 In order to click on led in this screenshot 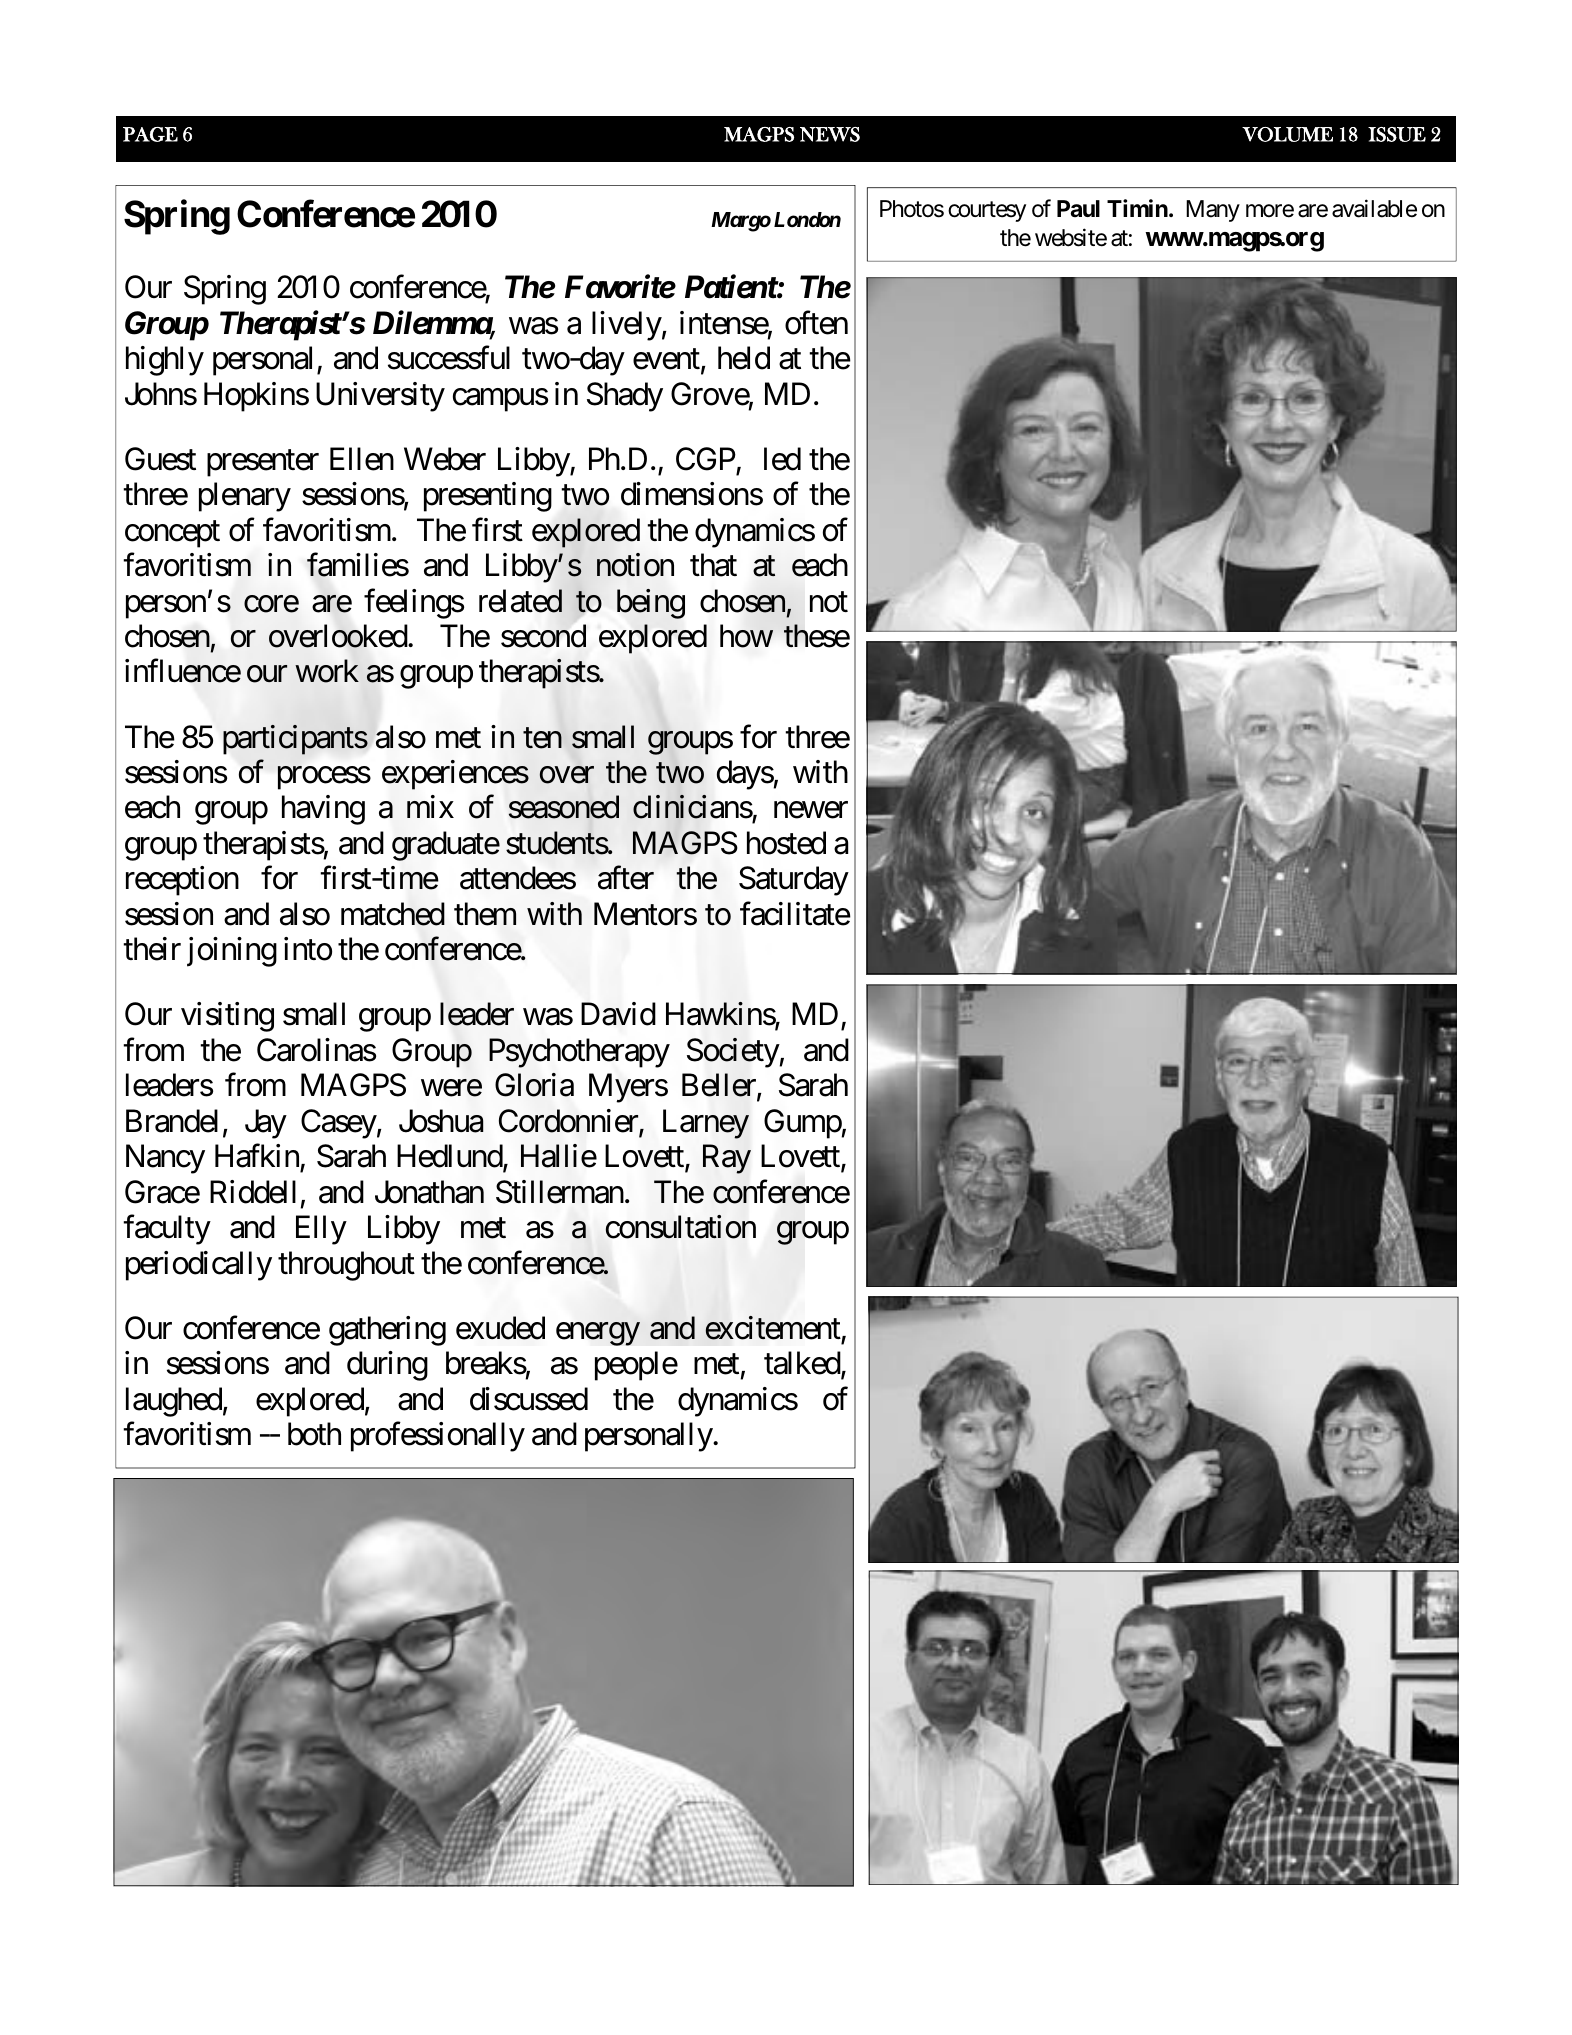, I will do `click(782, 459)`.
